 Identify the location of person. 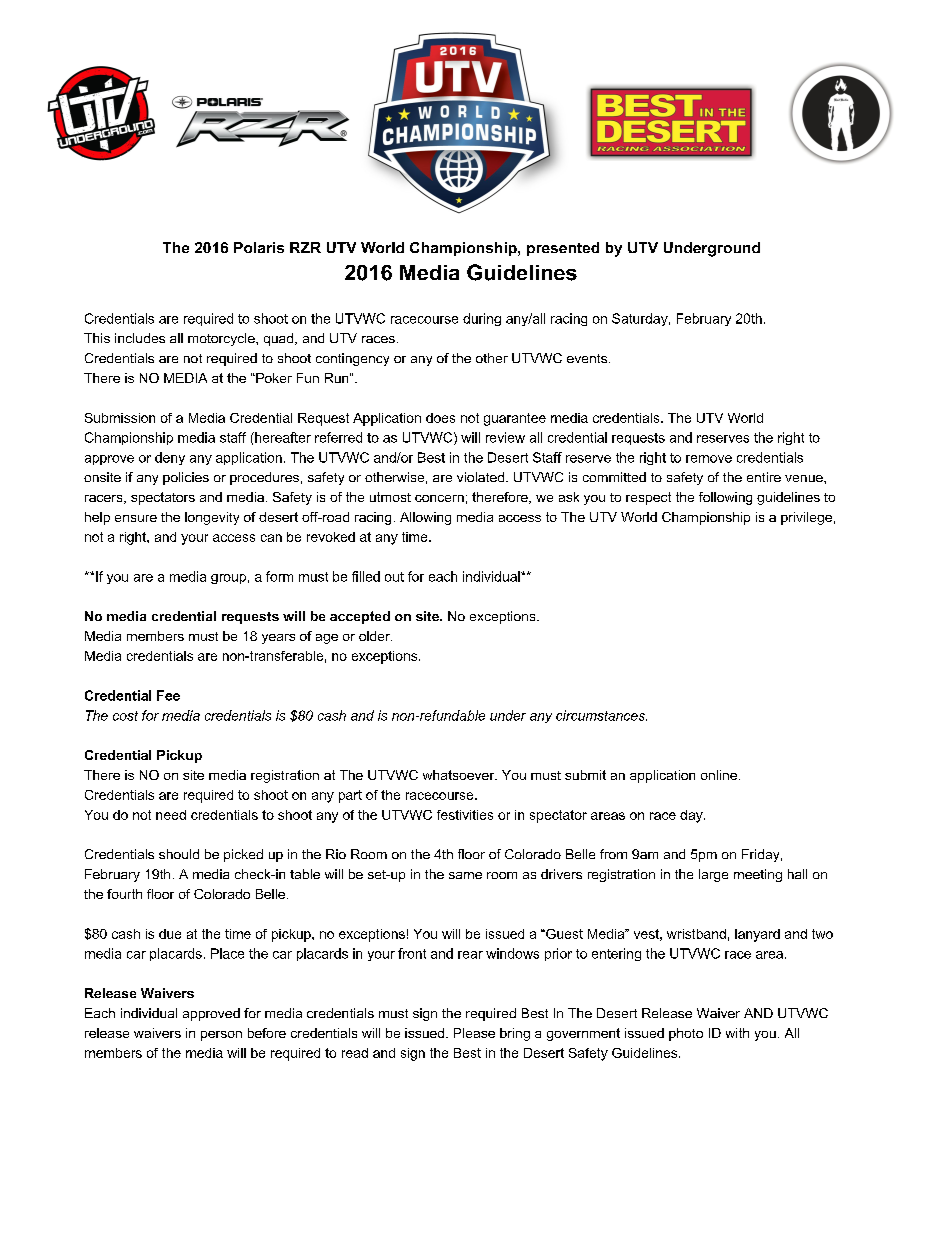
(221, 1036).
